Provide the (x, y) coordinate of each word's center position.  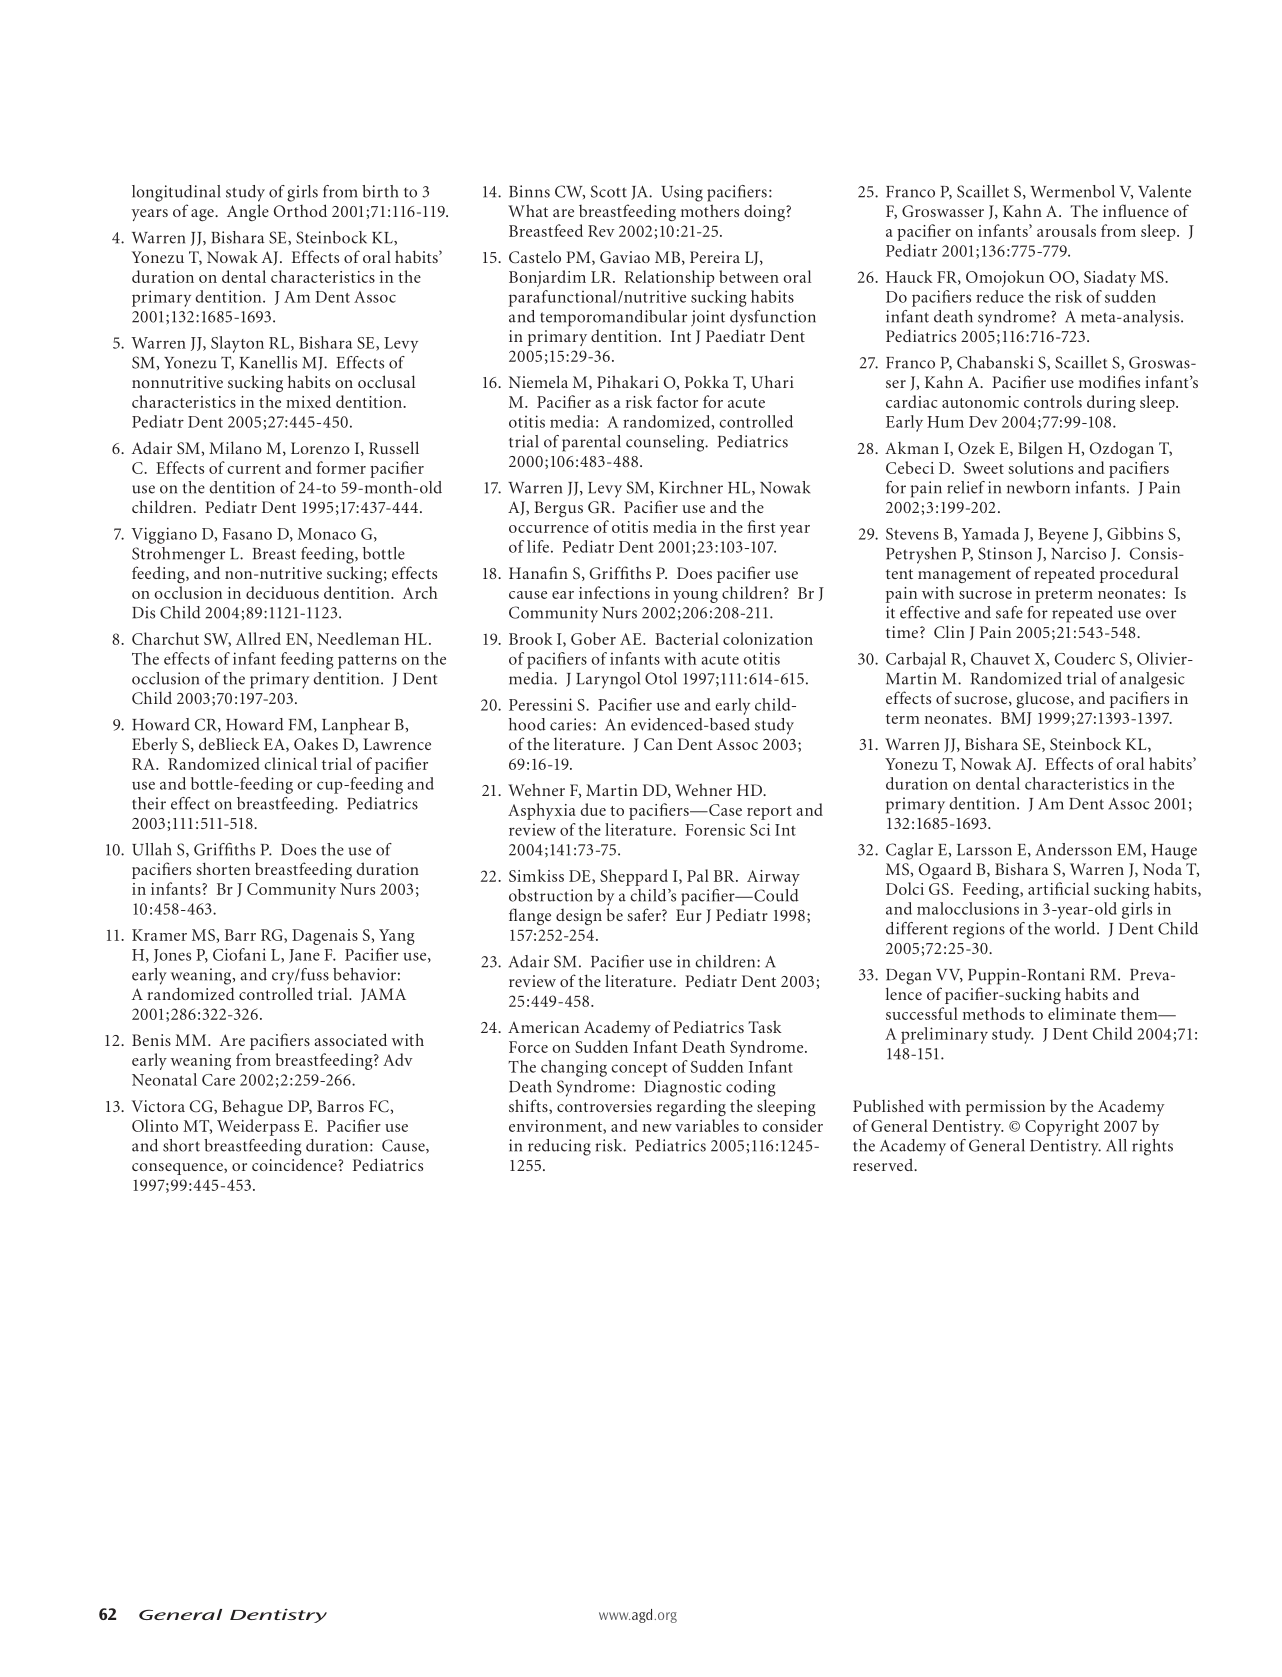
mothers (710, 210)
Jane (304, 956)
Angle (248, 212)
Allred (258, 638)
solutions (1040, 467)
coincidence (294, 1164)
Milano (235, 447)
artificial (1058, 888)
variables (707, 1125)
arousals (1066, 230)
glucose (1044, 699)
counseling (666, 443)
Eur (689, 915)
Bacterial (687, 638)
